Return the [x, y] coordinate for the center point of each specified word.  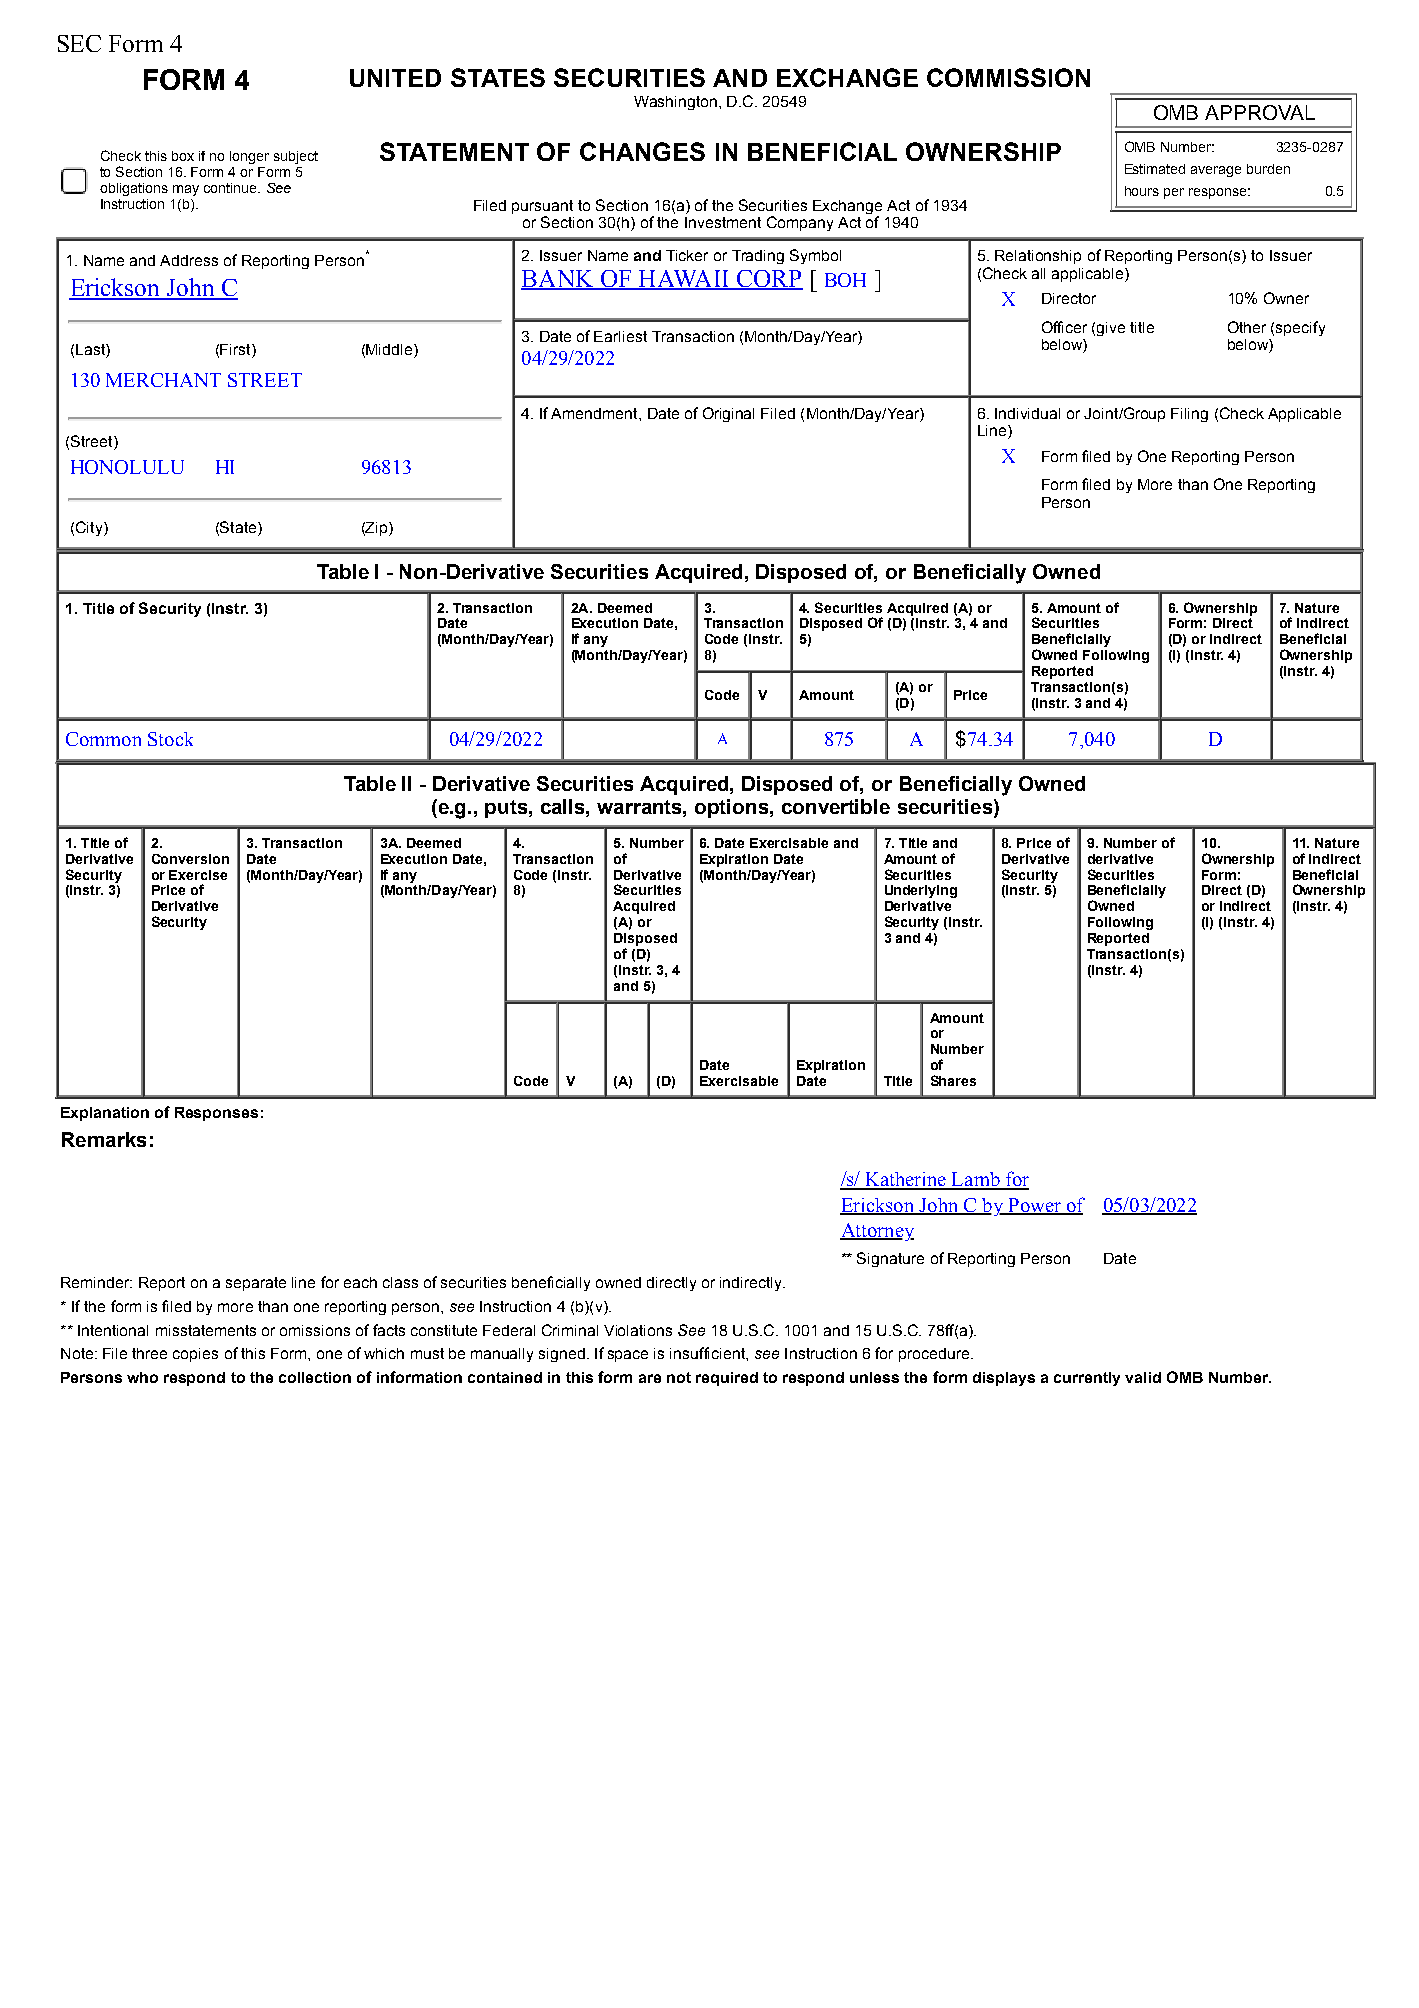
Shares [953, 1080]
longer [249, 157]
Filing [1189, 415]
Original [728, 414]
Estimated [1155, 169]
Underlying [921, 891]
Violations [638, 1330]
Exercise [198, 875]
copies [195, 1355]
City [90, 528]
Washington [675, 103]
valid [1143, 1377]
